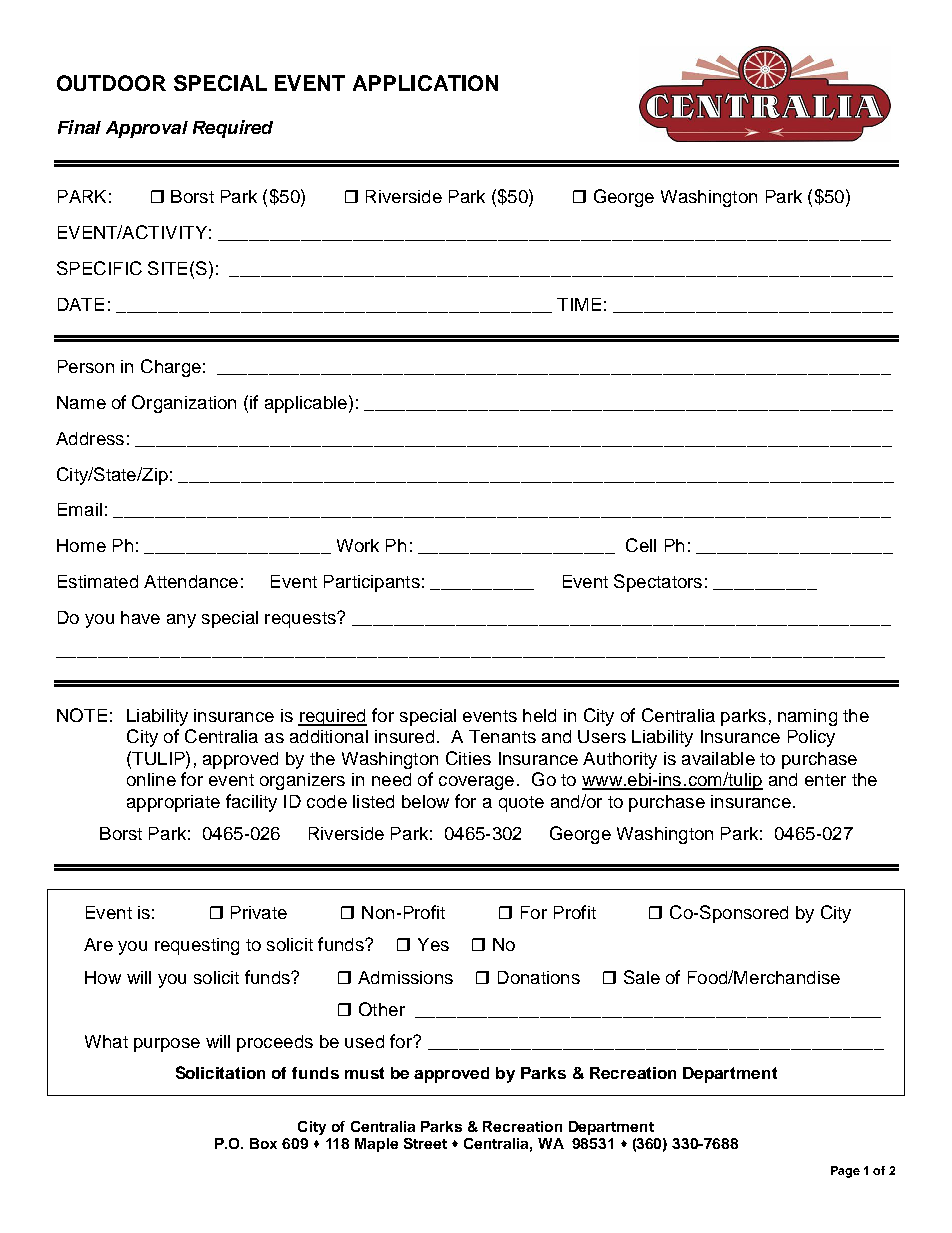 This screenshot has height=1233, width=952. What do you see at coordinates (425, 1143) in the screenshot?
I see `Street` at bounding box center [425, 1143].
